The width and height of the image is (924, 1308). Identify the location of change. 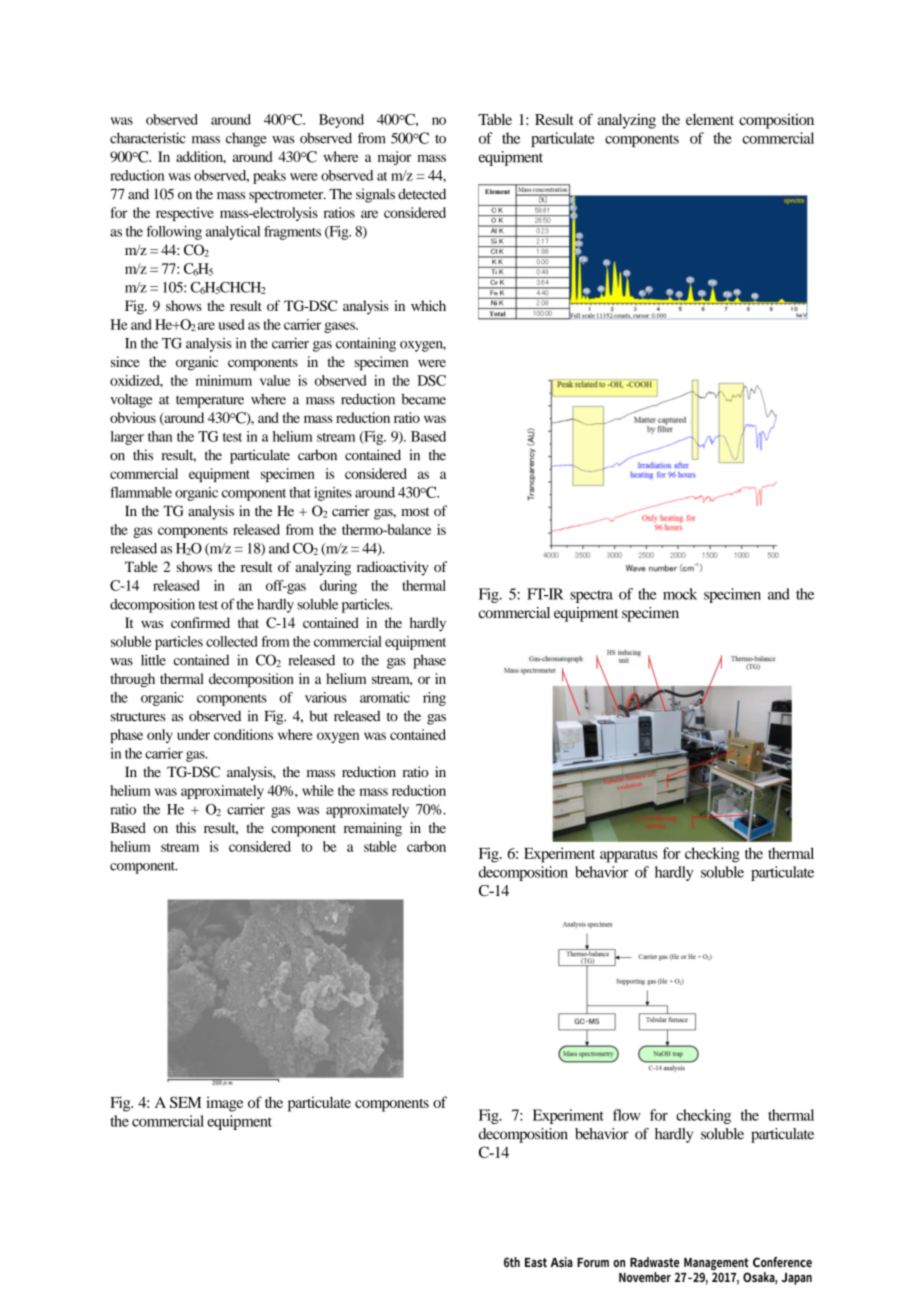
(246, 140).
